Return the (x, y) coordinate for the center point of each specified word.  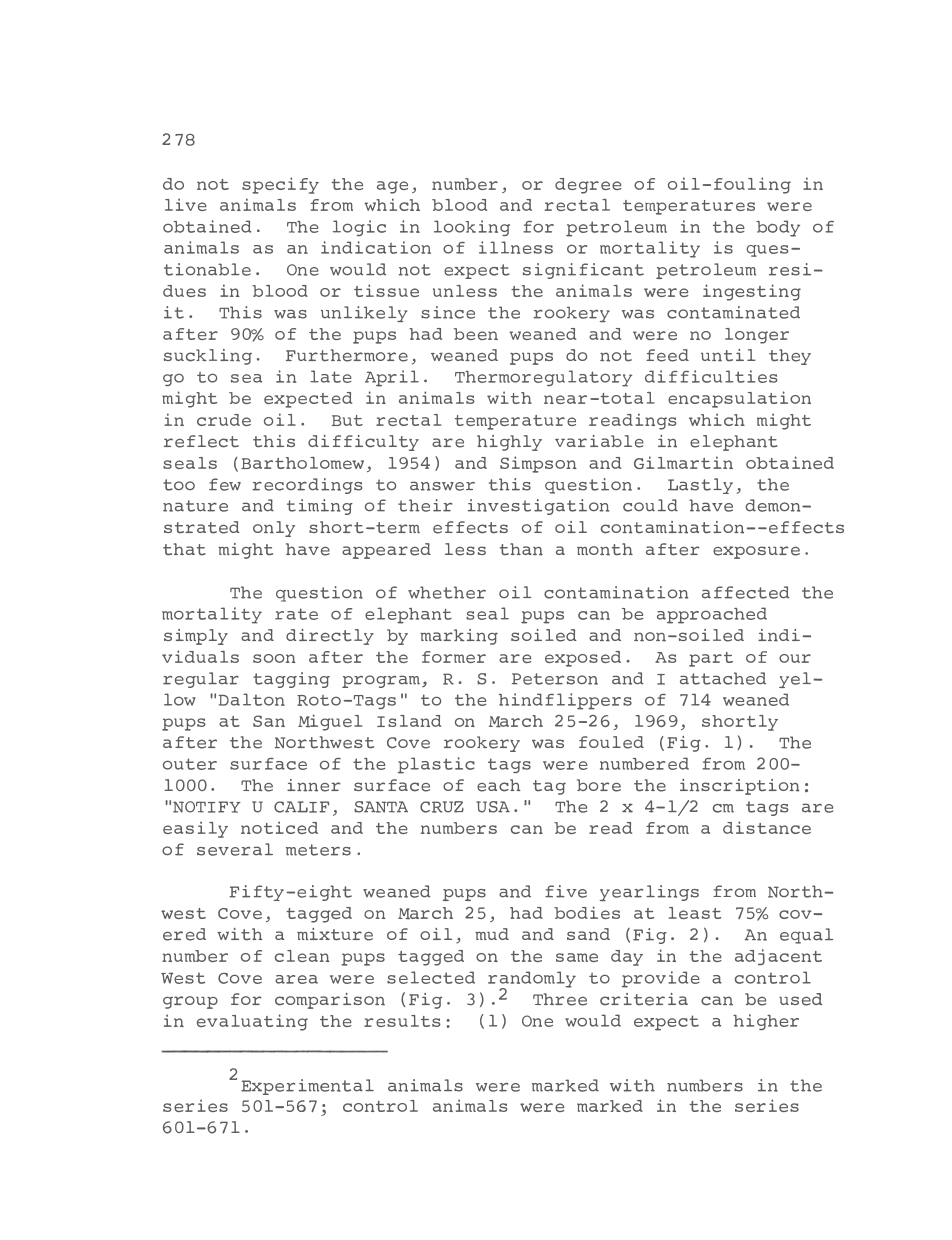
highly (509, 443)
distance (767, 827)
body (778, 228)
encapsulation (739, 399)
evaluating (252, 1022)
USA (493, 807)
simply (196, 637)
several (235, 849)
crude (224, 420)
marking (459, 637)
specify (280, 185)
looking (472, 228)
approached (712, 615)
